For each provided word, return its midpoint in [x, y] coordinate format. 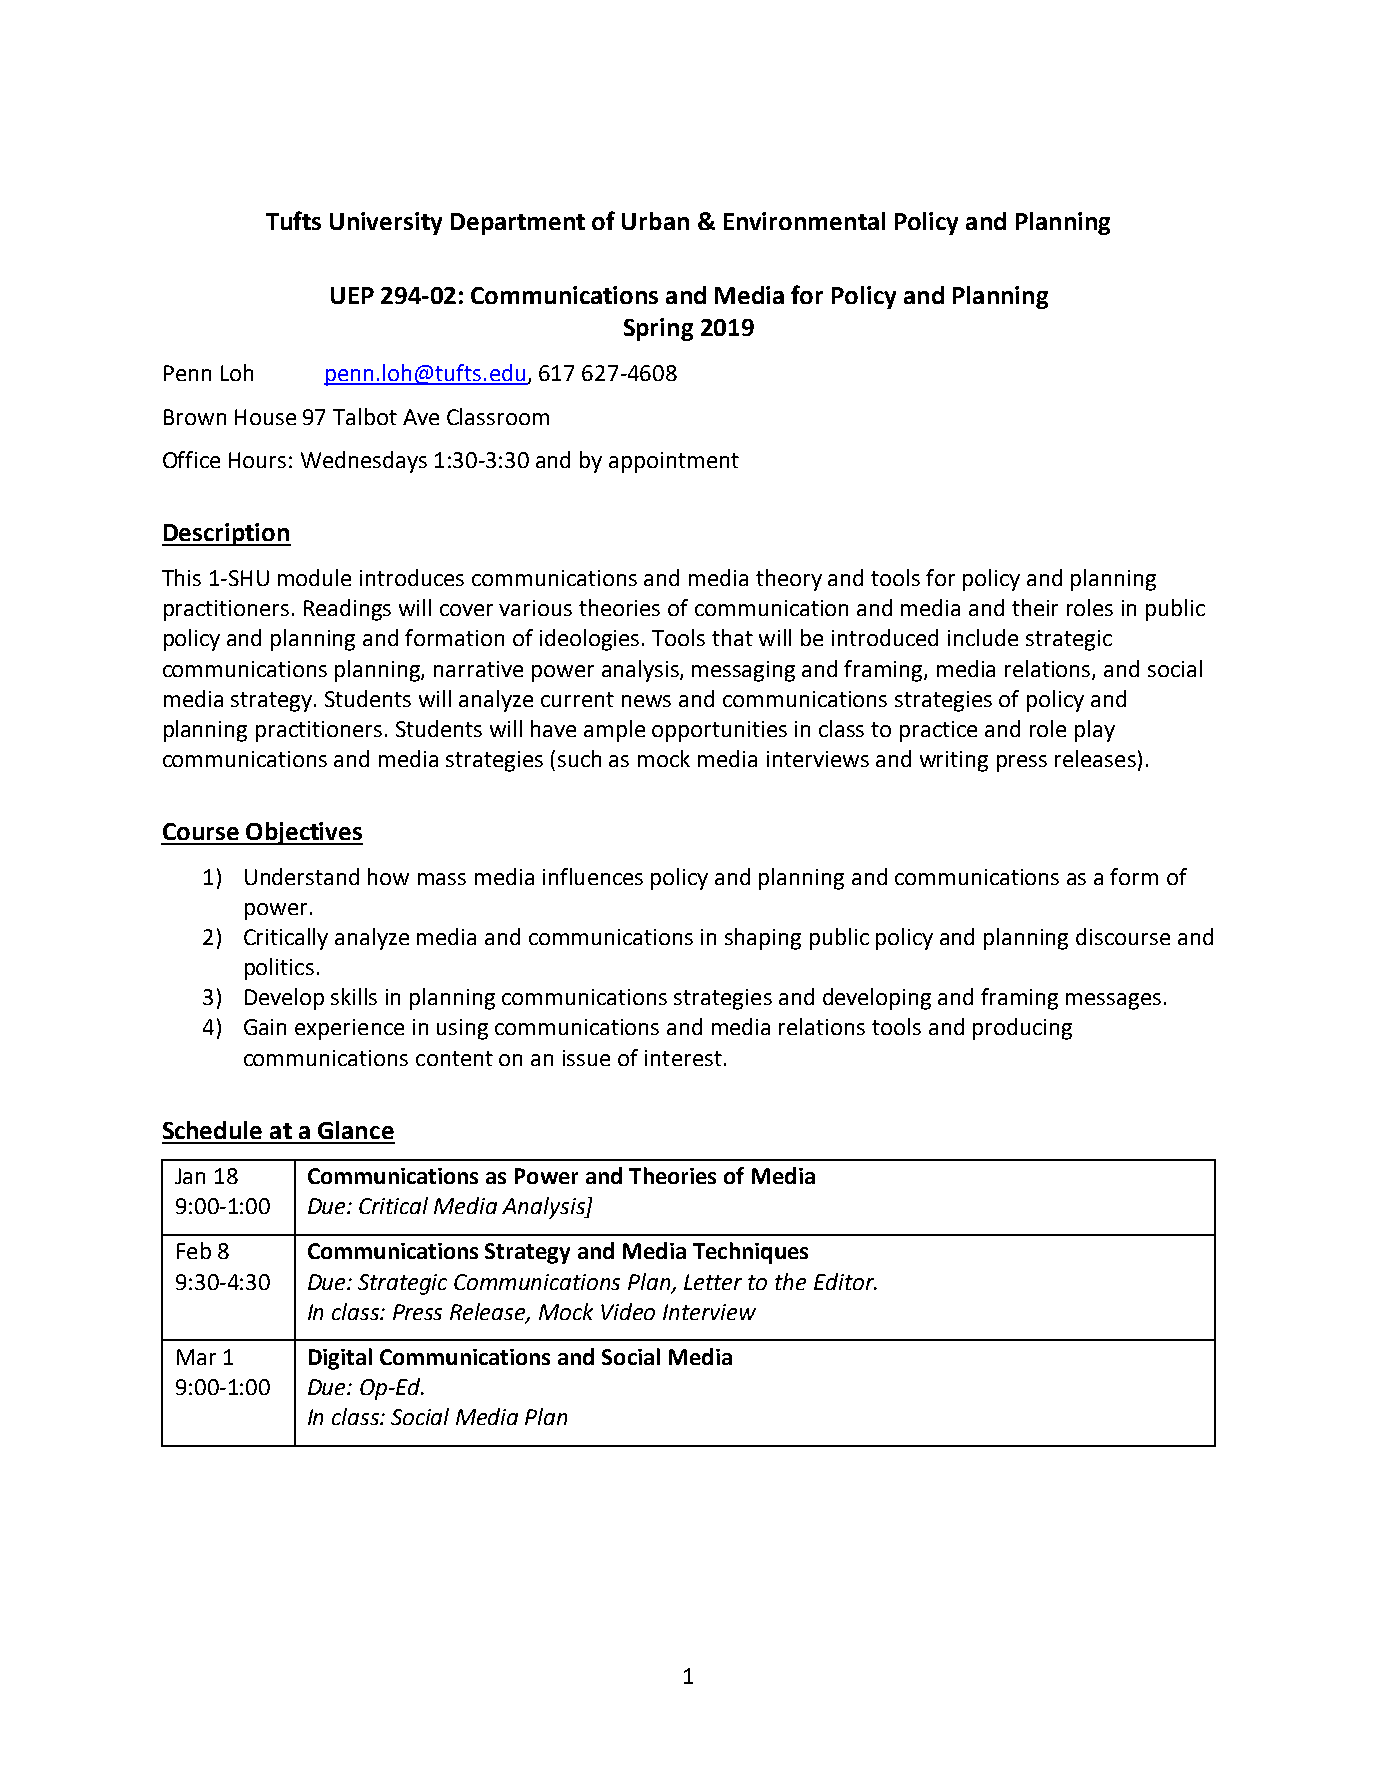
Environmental [804, 221]
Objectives [303, 833]
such [579, 758]
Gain [265, 1027]
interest [683, 1058]
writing [954, 761]
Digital [340, 1359]
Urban [655, 221]
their [1035, 607]
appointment [674, 462]
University [386, 223]
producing [1022, 1029]
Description [226, 534]
